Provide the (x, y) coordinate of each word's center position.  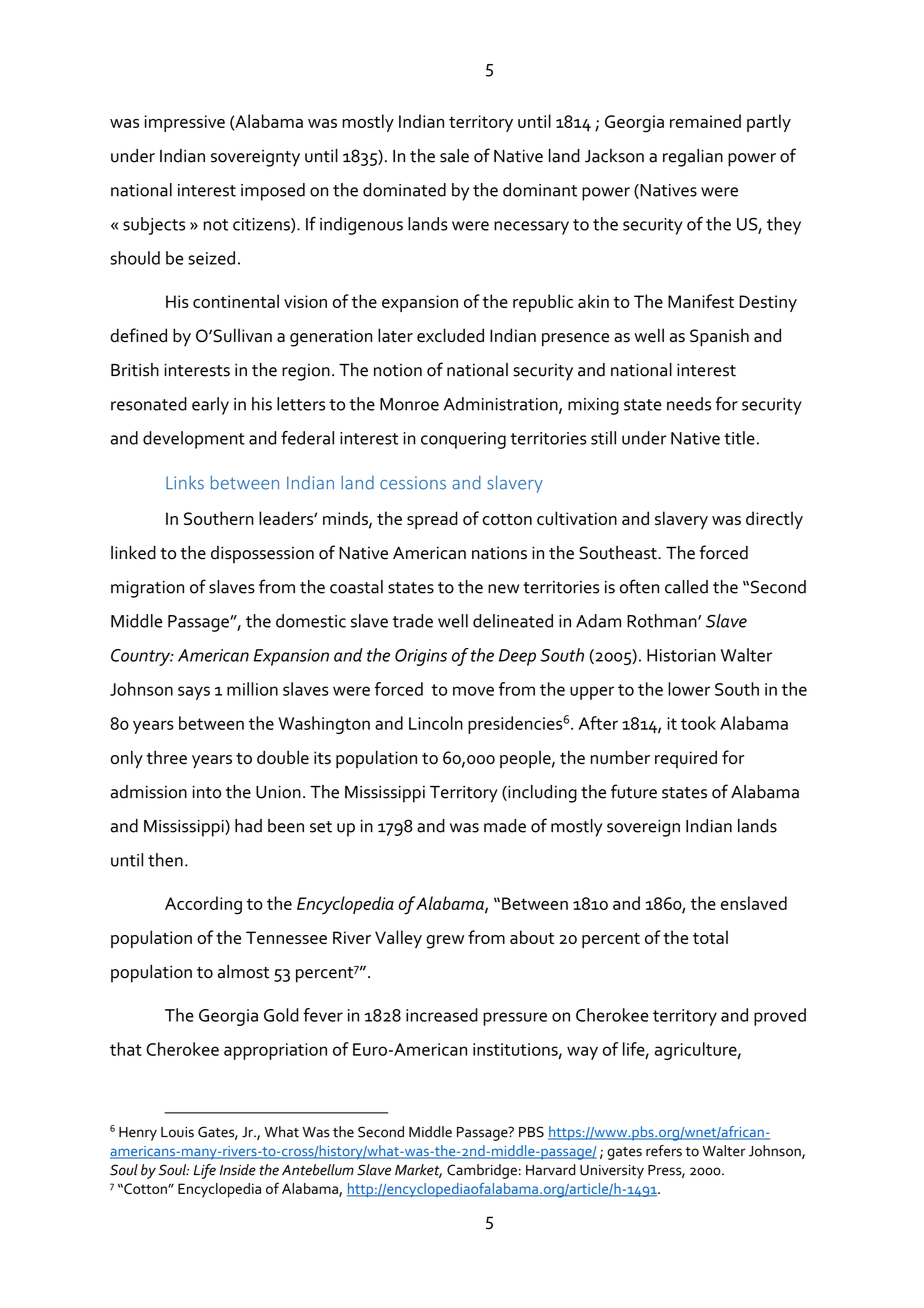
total (710, 937)
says (194, 693)
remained (705, 121)
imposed (273, 192)
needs (689, 404)
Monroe (409, 404)
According (203, 905)
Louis (177, 1132)
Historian (681, 655)
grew (445, 942)
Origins (421, 657)
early (210, 406)
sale (454, 156)
